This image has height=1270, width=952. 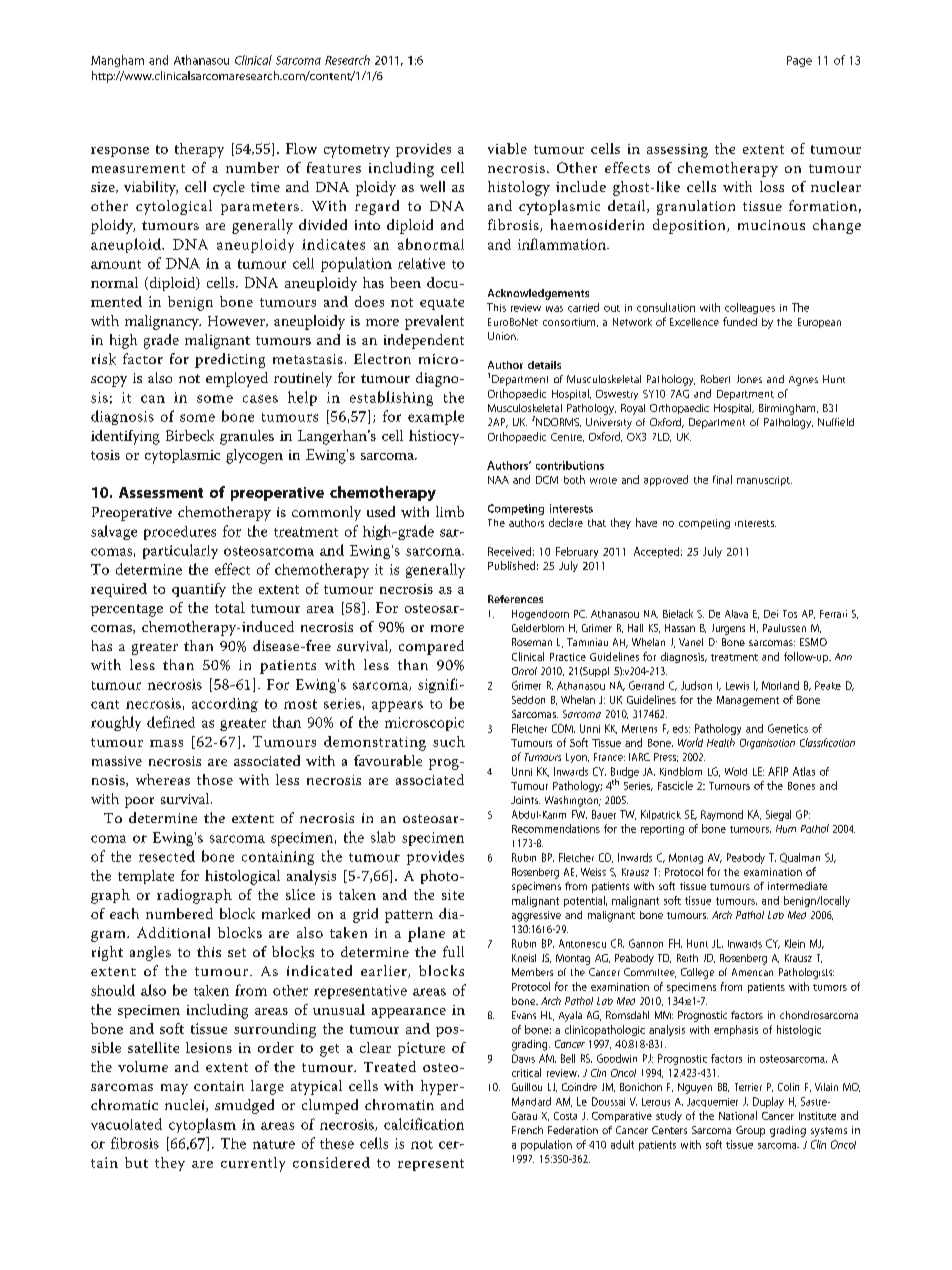 I want to click on response, so click(x=120, y=152).
